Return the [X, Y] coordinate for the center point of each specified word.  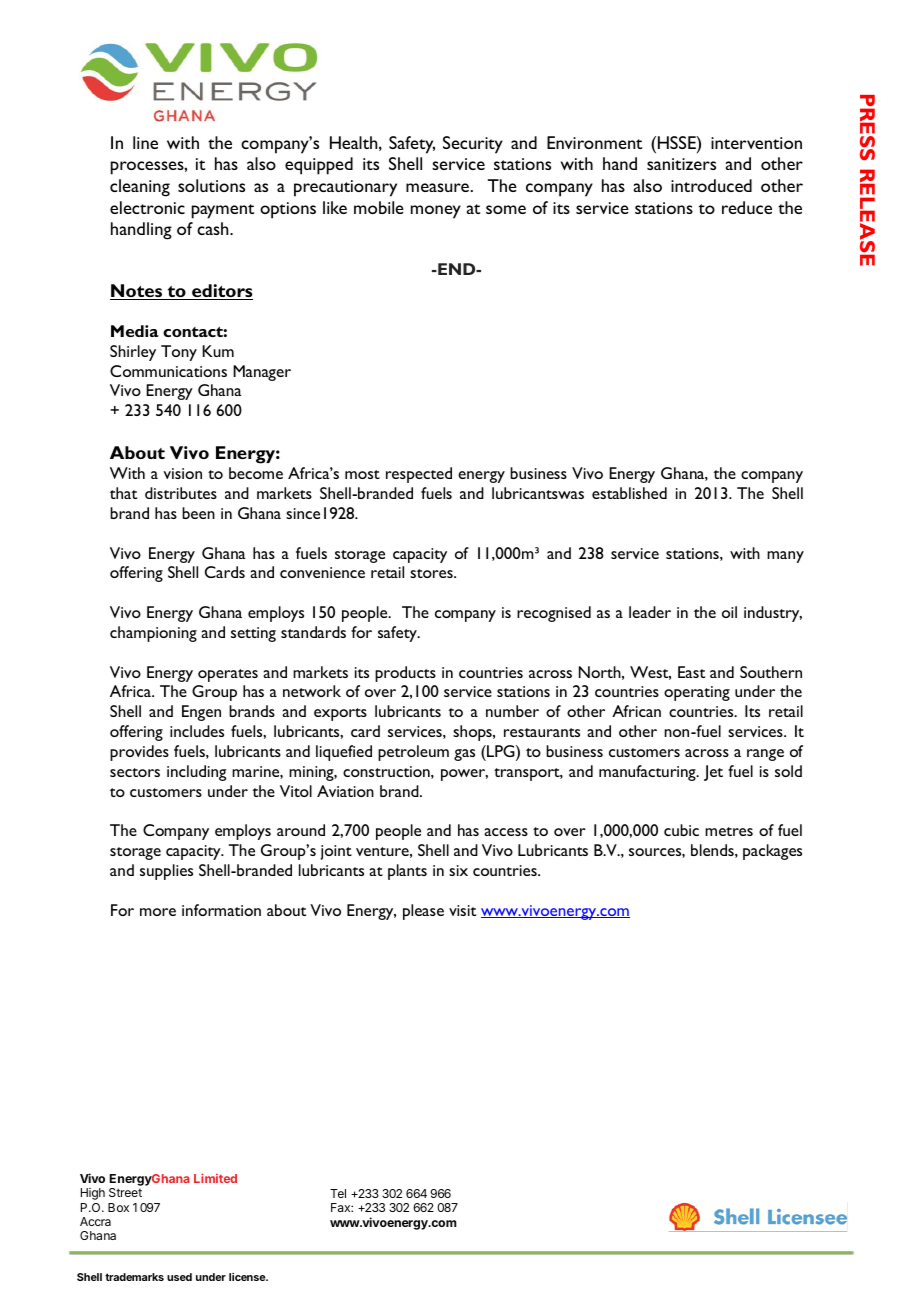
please [423, 912]
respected [419, 475]
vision [182, 473]
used [179, 1277]
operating [697, 693]
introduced [711, 185]
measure [437, 187]
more [158, 912]
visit [462, 910]
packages [772, 852]
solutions [211, 185]
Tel [338, 1193]
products [405, 674]
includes [197, 731]
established [629, 493]
